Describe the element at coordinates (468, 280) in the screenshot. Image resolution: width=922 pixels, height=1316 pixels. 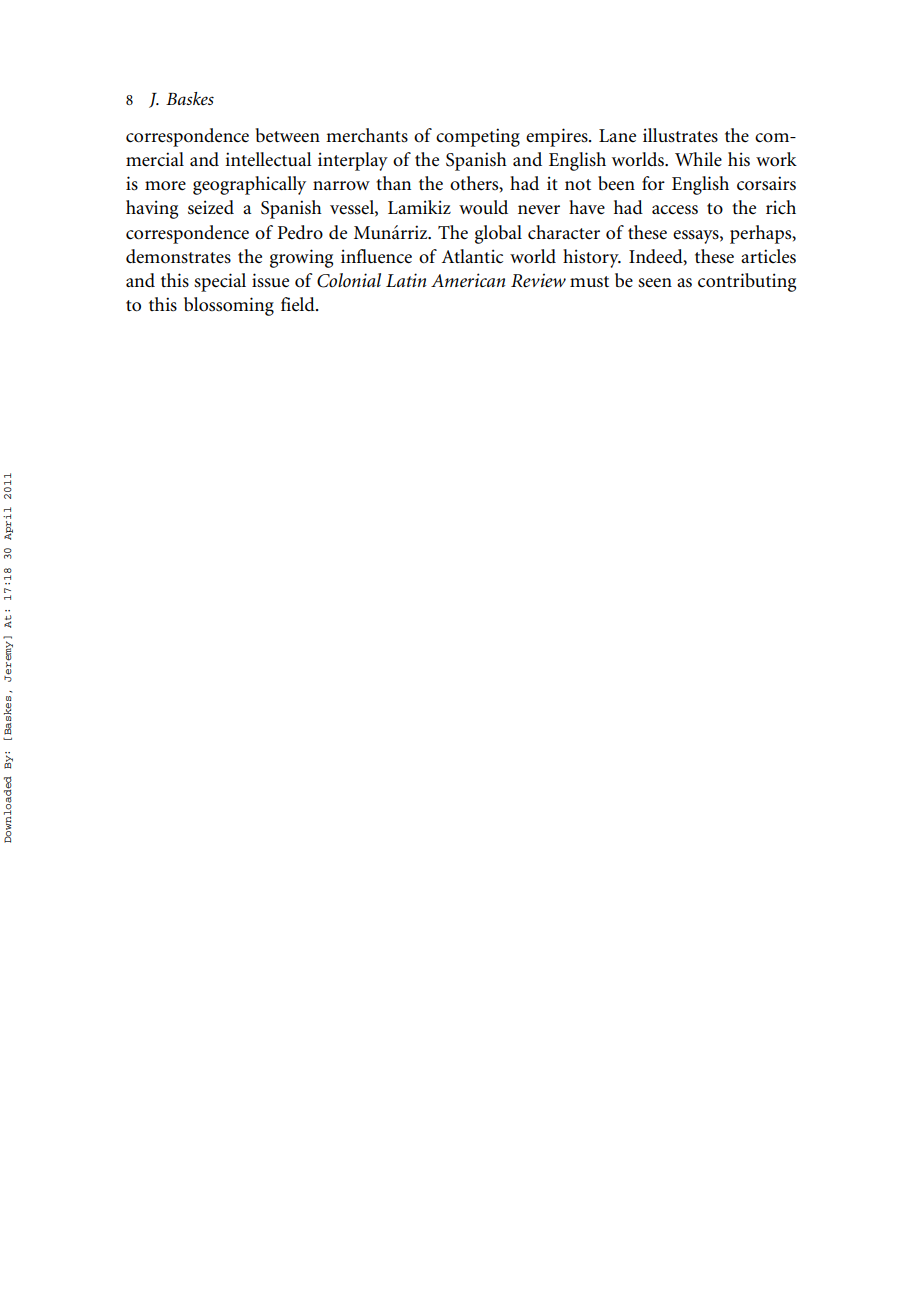
I see `American` at that location.
